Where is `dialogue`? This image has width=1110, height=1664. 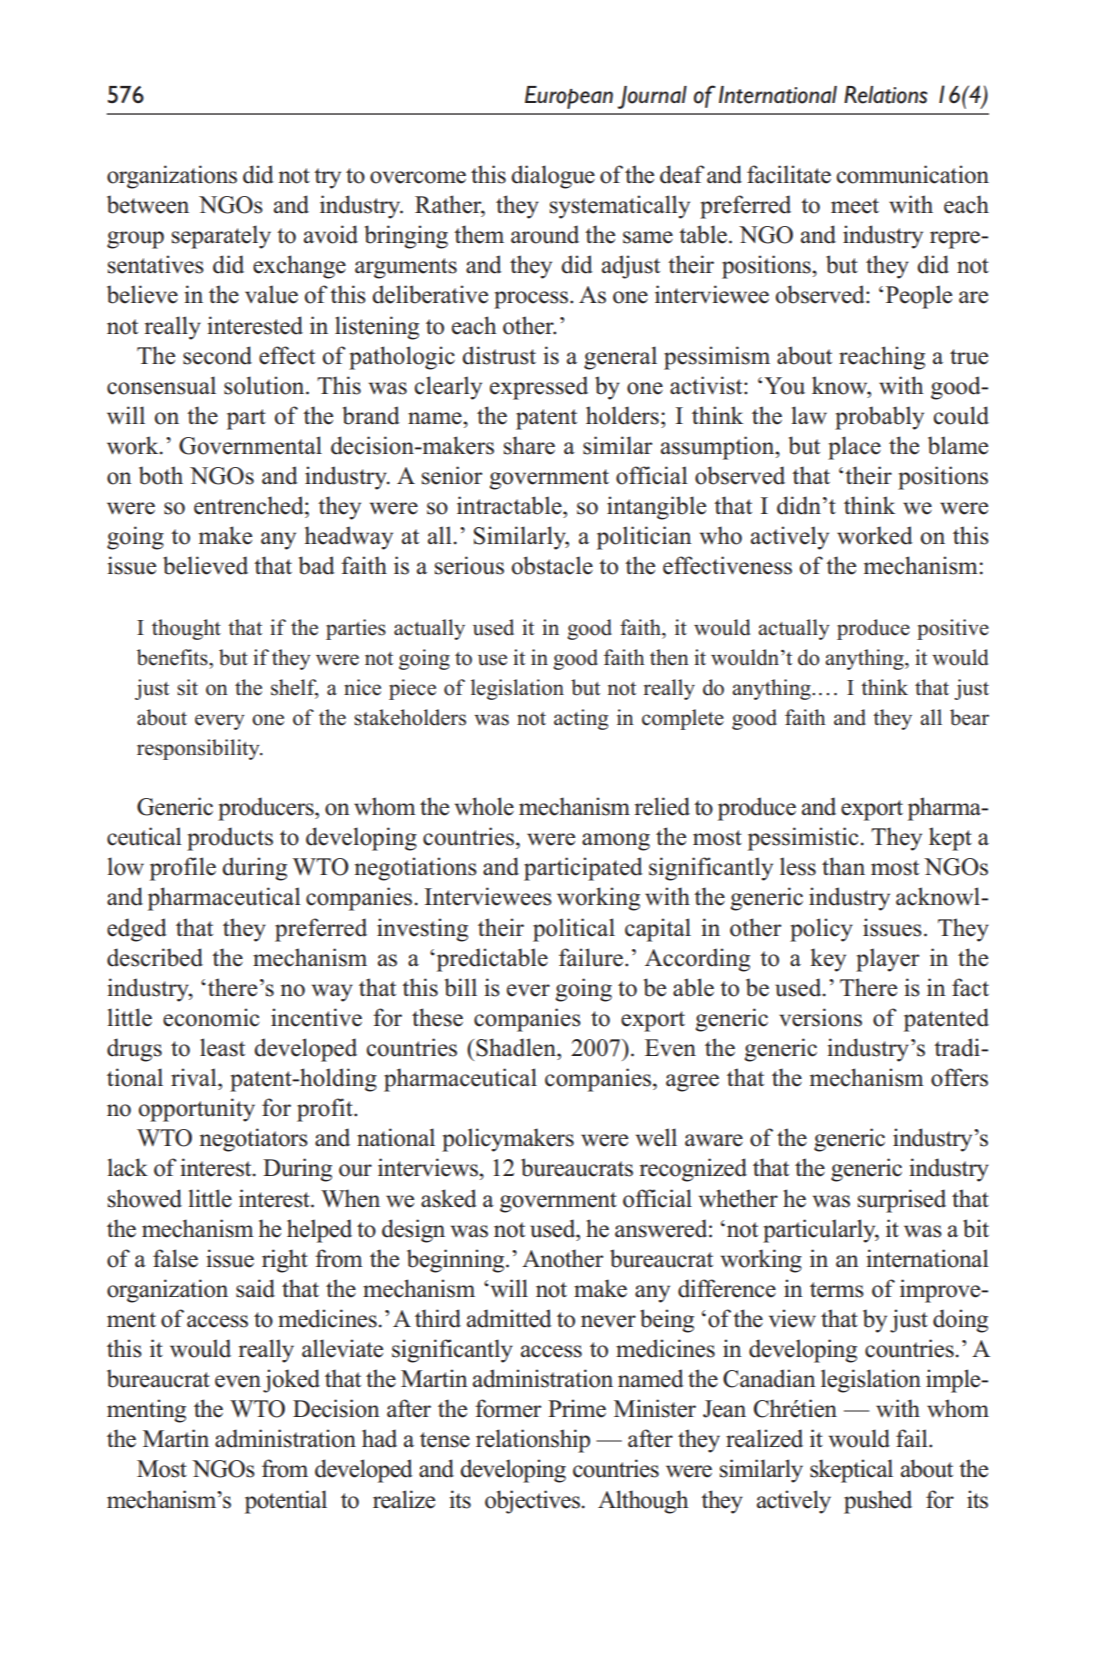 dialogue is located at coordinates (553, 177).
